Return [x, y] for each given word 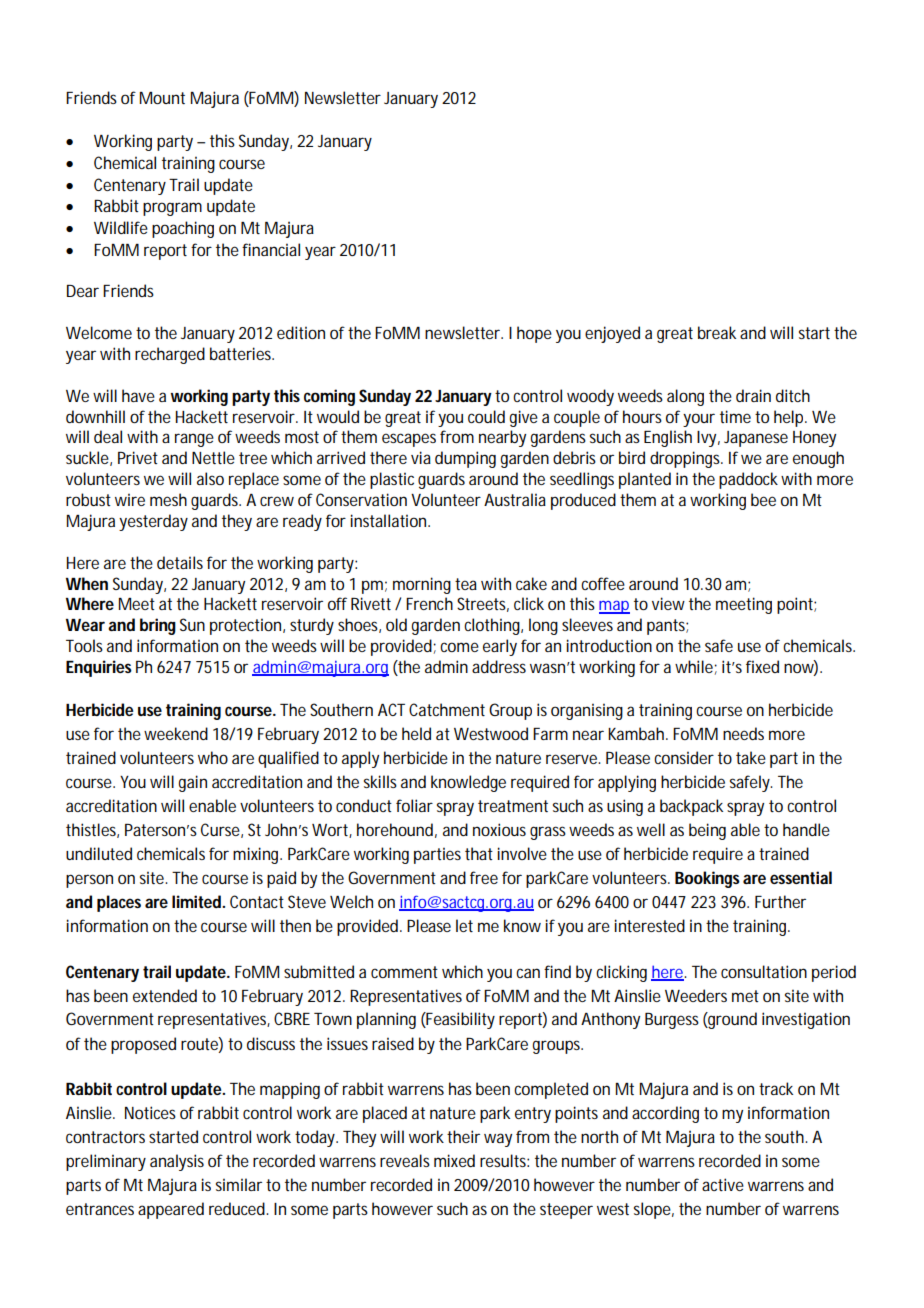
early [500, 647]
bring [158, 626]
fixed [762, 666]
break [717, 332]
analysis [177, 1162]
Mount [162, 98]
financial [271, 249]
